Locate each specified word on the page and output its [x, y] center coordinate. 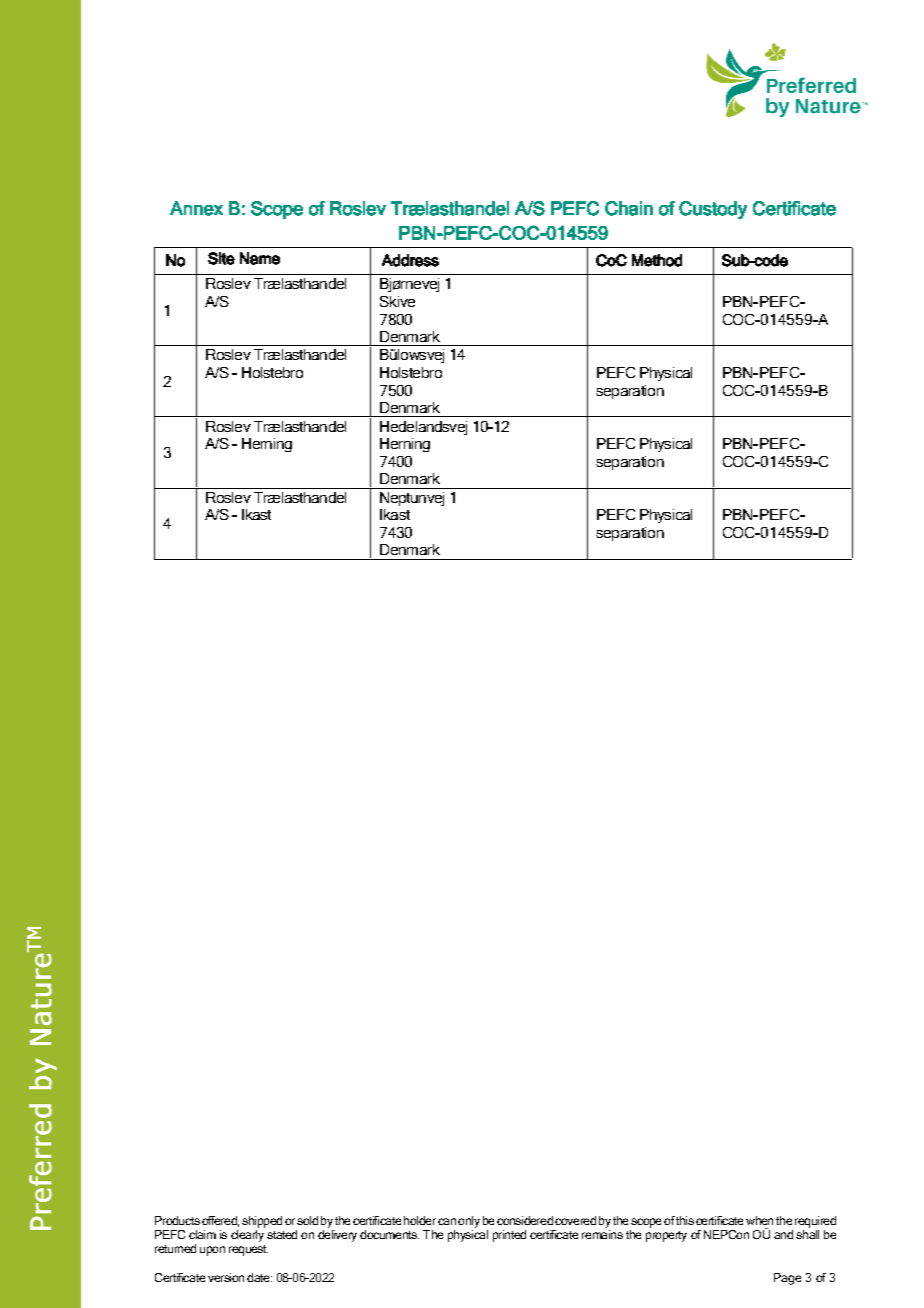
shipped [262, 1222]
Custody [713, 210]
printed [509, 1236]
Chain [629, 208]
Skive [397, 301]
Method [657, 260]
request [248, 1250]
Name [260, 258]
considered [525, 1220]
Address [410, 260]
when [759, 1220]
